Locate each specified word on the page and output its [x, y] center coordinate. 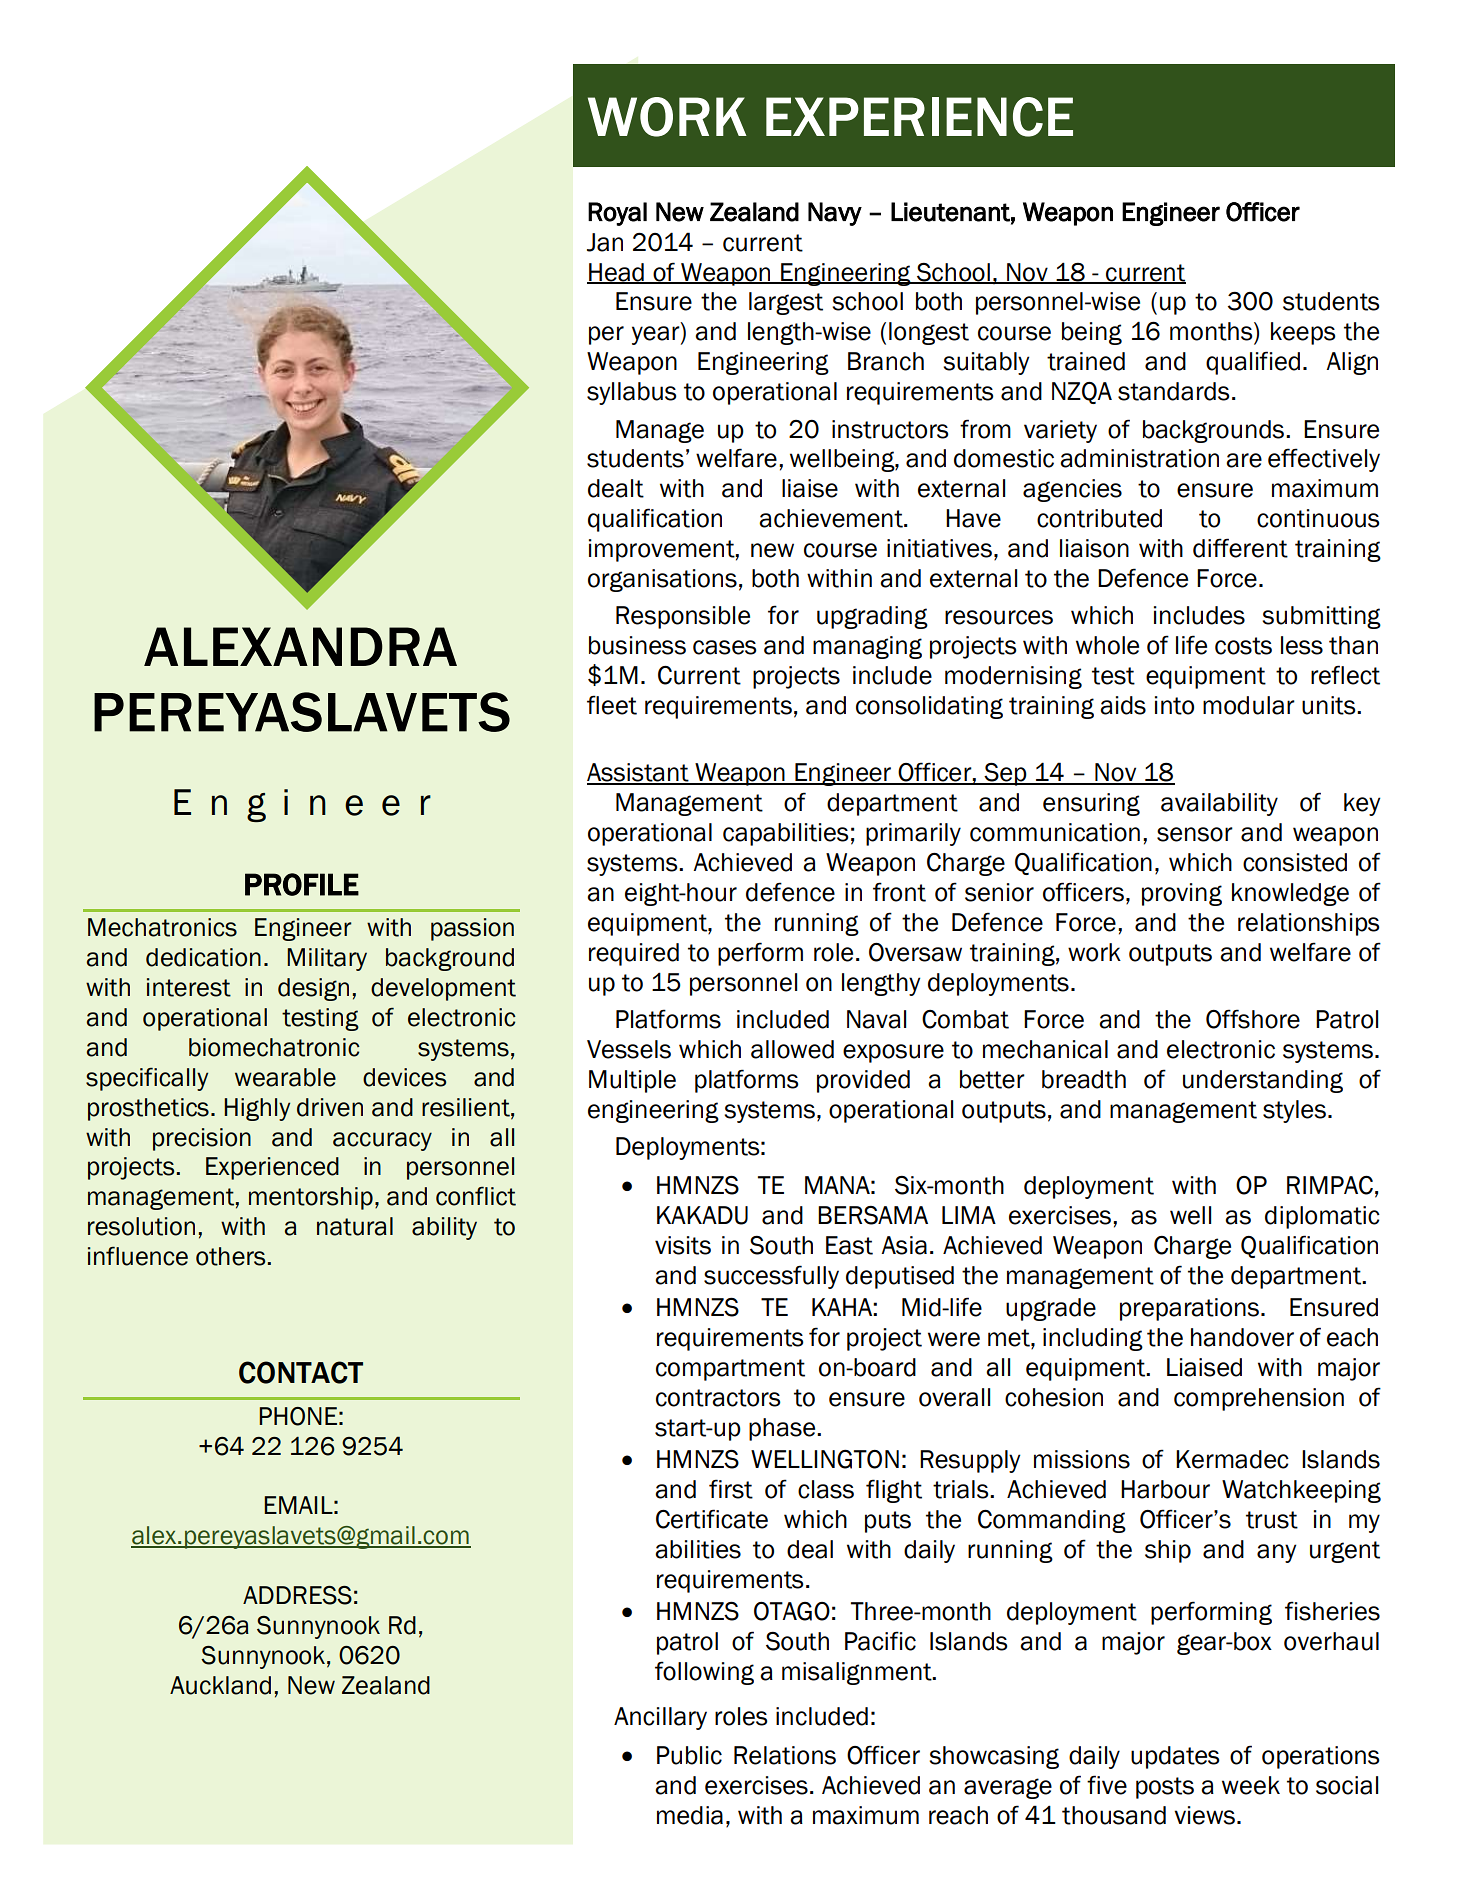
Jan [605, 242]
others [232, 1256]
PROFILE [302, 884]
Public [689, 1755]
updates [1175, 1757]
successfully [771, 1277]
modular [1249, 705]
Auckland [220, 1685]
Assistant [639, 773]
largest [786, 303]
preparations [1191, 1309]
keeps [1303, 333]
